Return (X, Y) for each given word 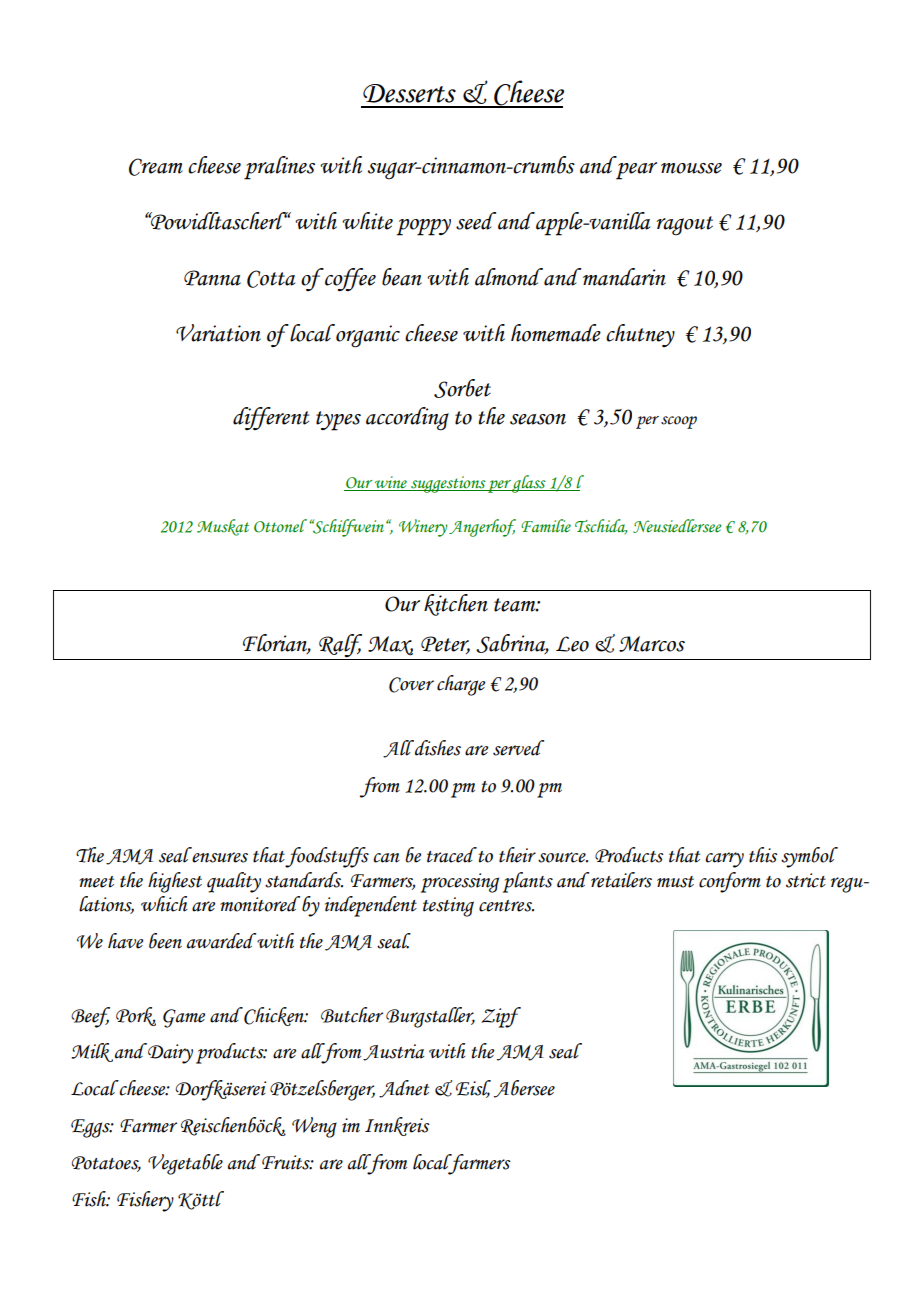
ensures (220, 857)
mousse (691, 168)
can (386, 858)
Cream (156, 167)
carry (724, 860)
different (271, 418)
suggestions (448, 484)
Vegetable (185, 1164)
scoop (679, 422)
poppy (423, 227)
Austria (393, 1052)
